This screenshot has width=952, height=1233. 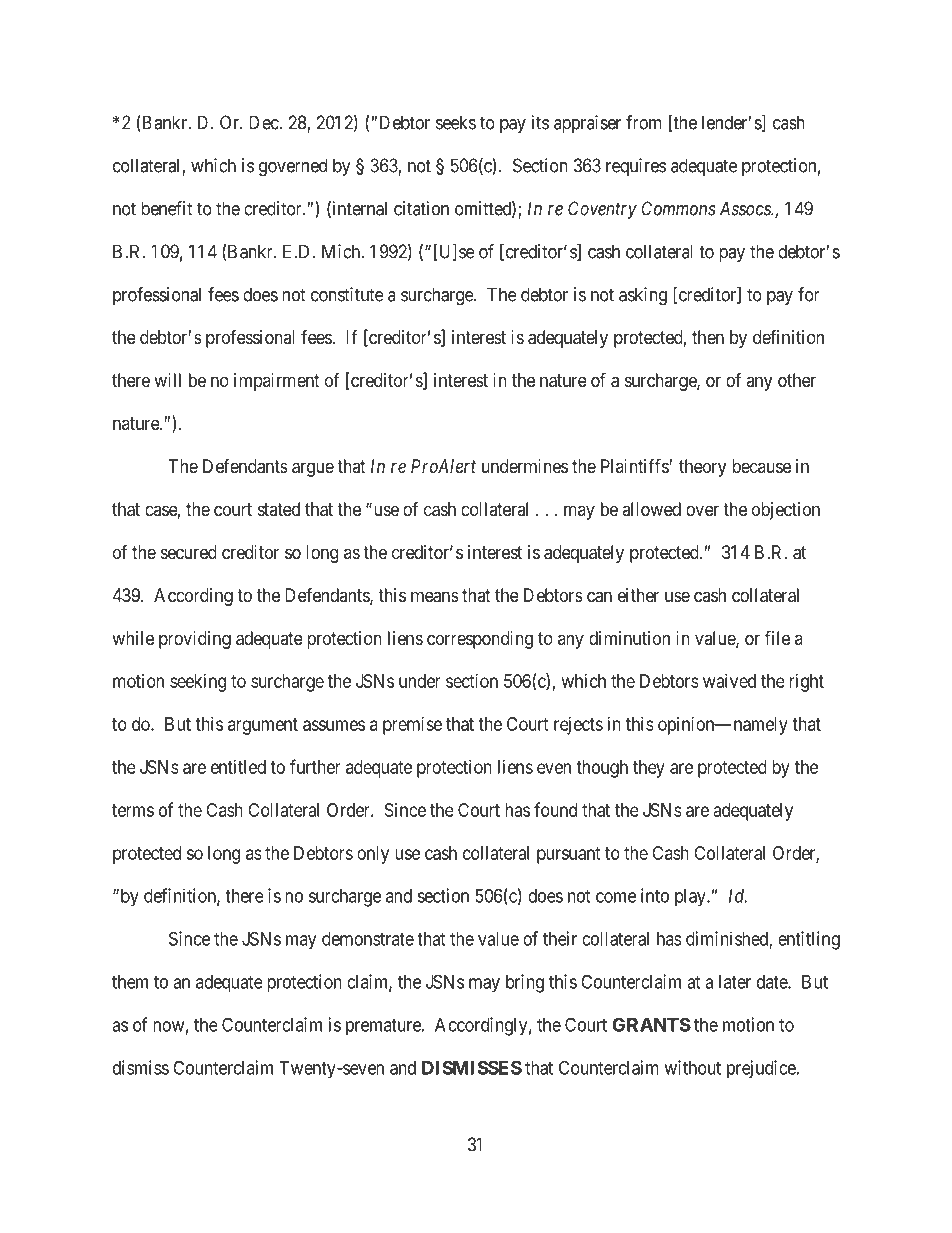 I want to click on entitled, so click(x=238, y=767).
